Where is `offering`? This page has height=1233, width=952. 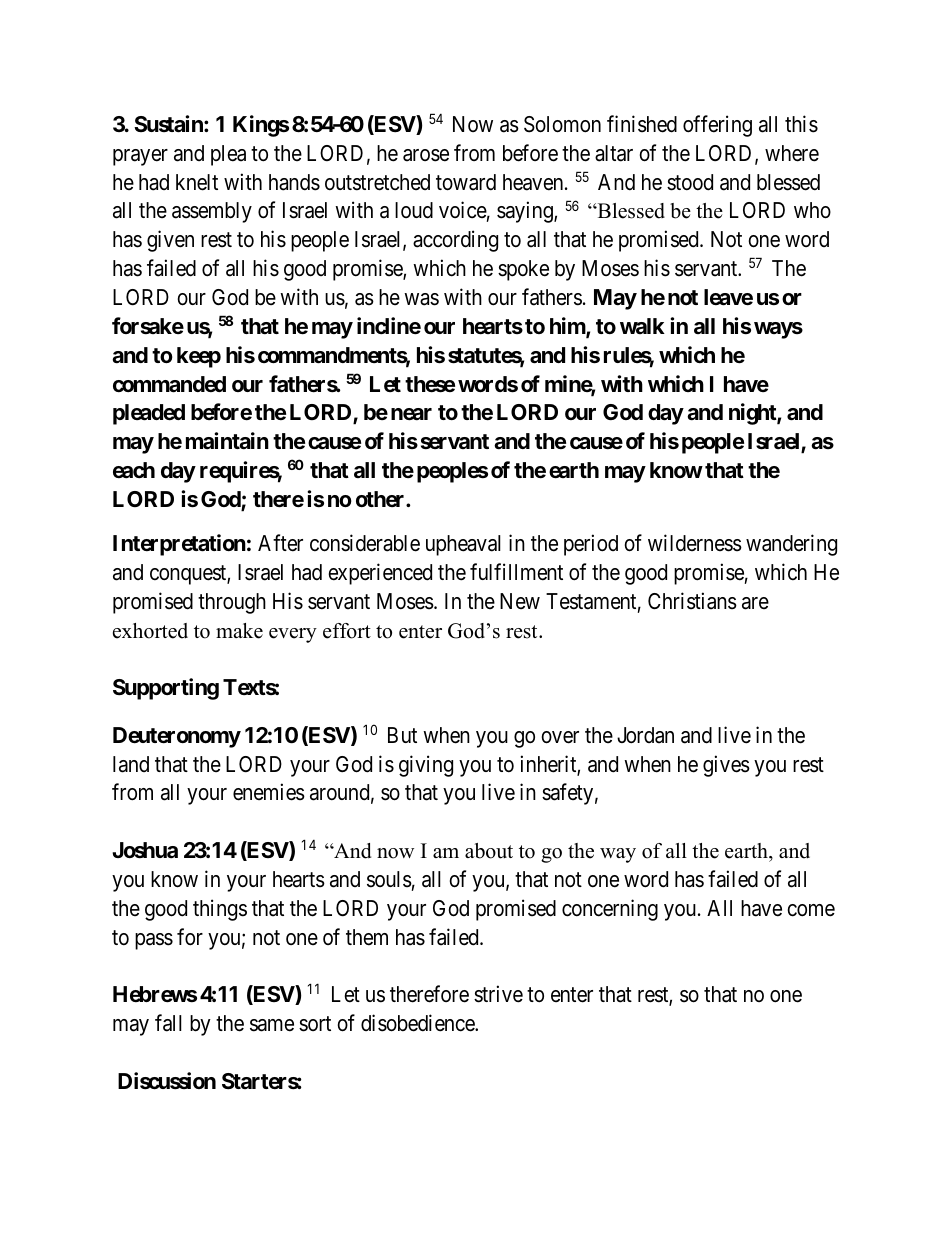 offering is located at coordinates (717, 126).
